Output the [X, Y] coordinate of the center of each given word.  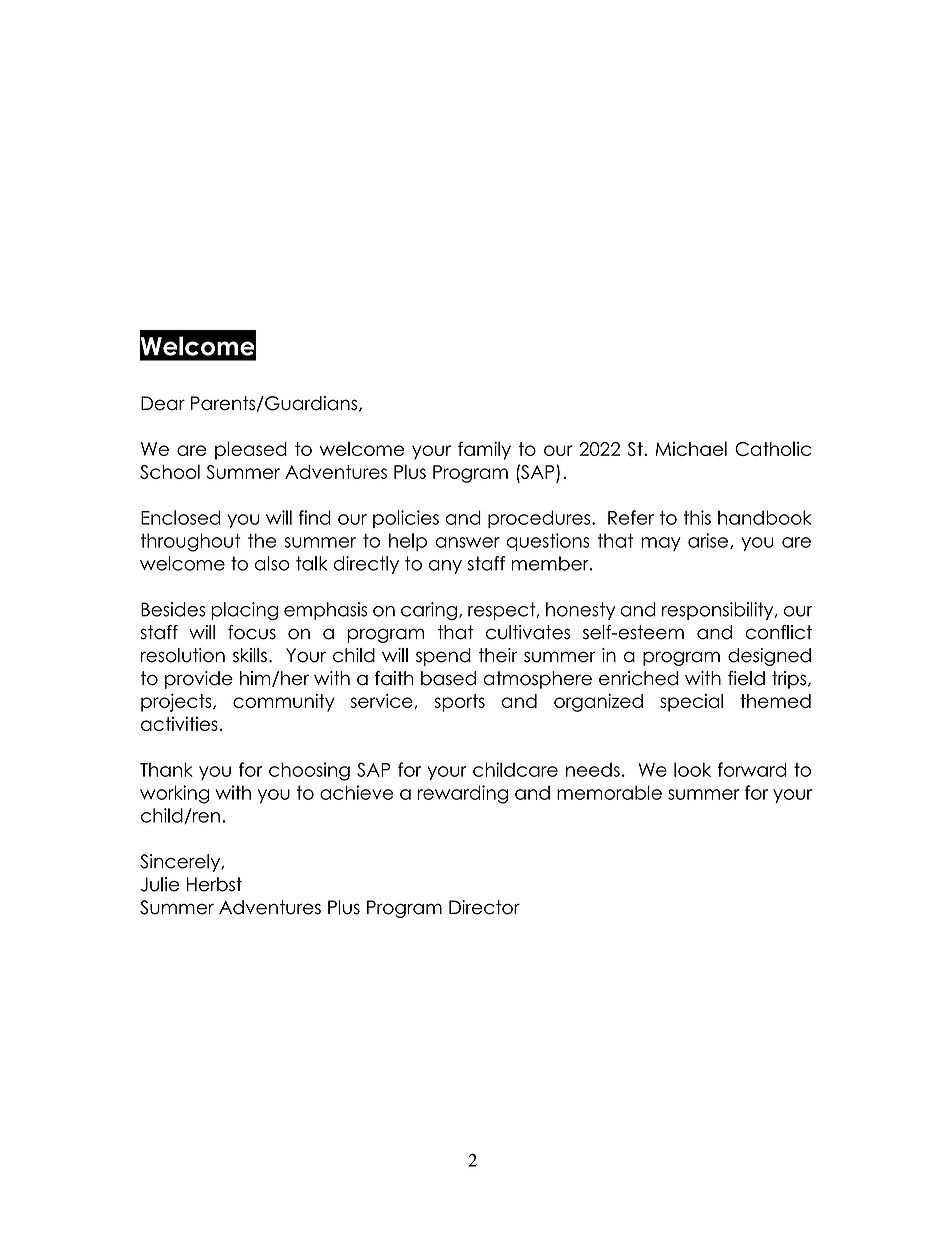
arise [708, 540]
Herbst [214, 884]
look [692, 769]
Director [484, 907]
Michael [691, 448]
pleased [251, 450]
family [484, 450]
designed [769, 657]
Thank [166, 769]
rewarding [463, 794]
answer [467, 542]
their [498, 655]
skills [250, 655]
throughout [191, 542]
